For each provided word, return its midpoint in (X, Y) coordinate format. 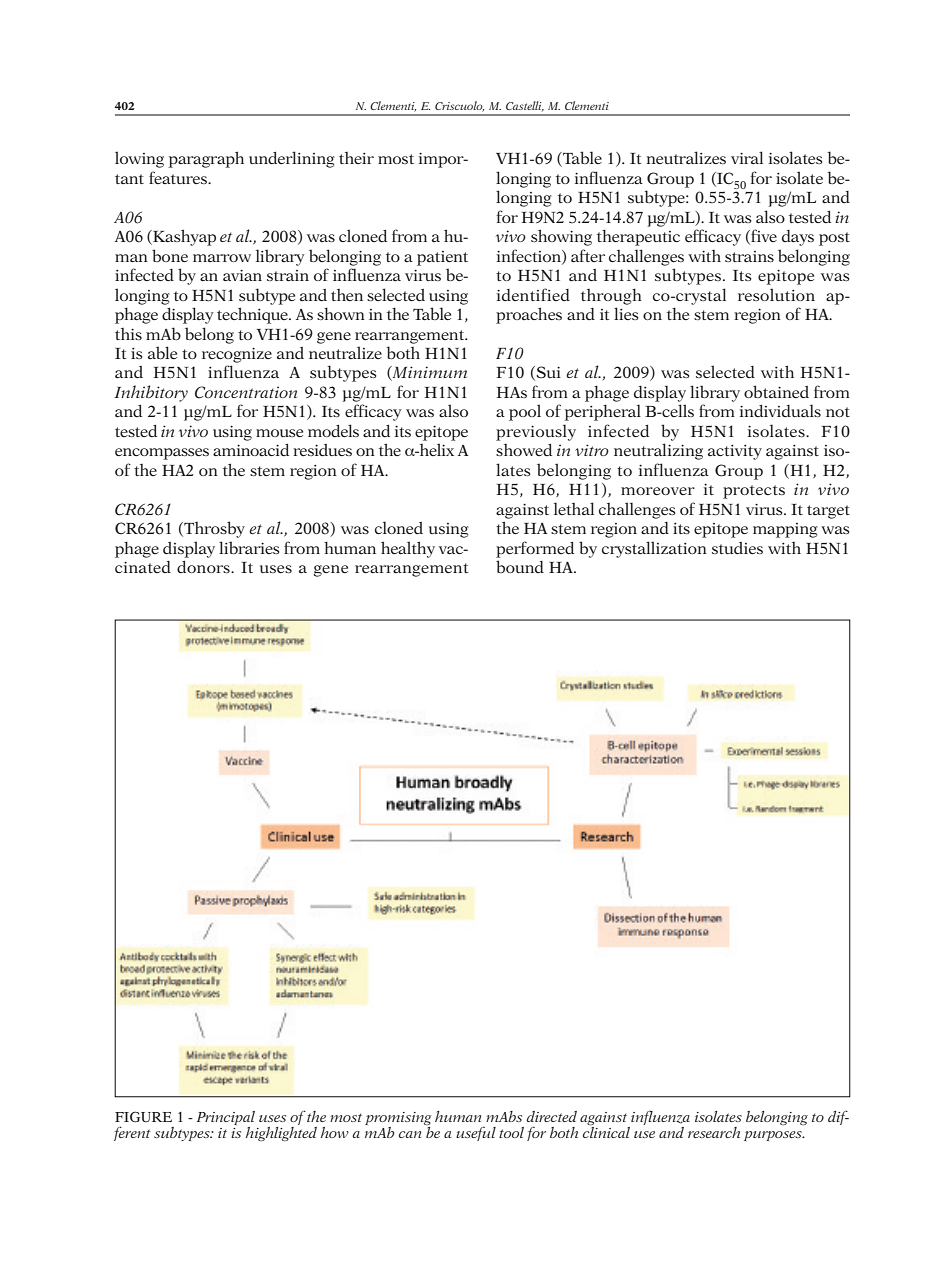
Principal (226, 1119)
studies (737, 548)
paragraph (206, 159)
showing (561, 237)
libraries (249, 547)
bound (520, 566)
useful (476, 1133)
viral (747, 157)
